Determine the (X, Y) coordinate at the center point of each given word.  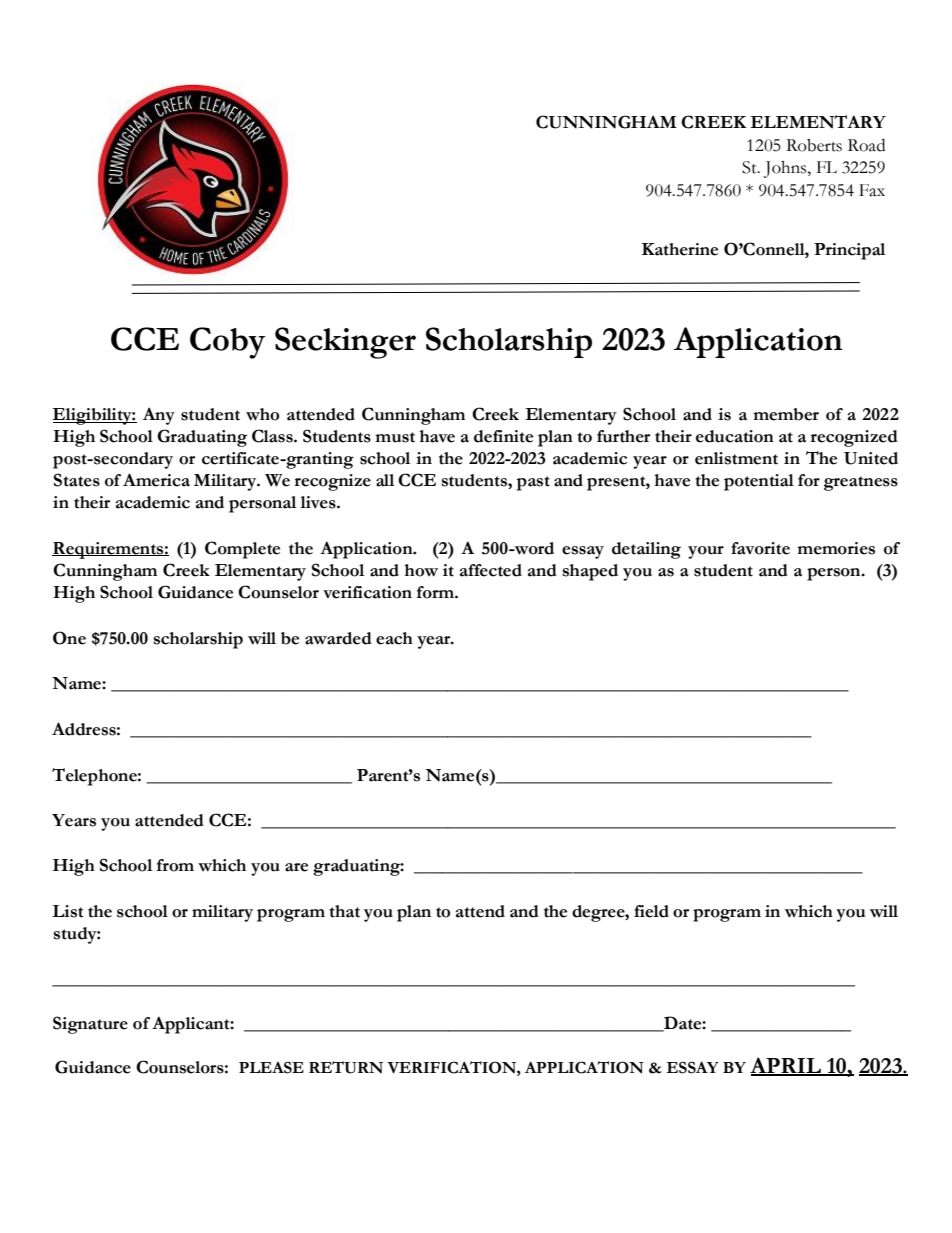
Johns (786, 169)
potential (759, 482)
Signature (90, 1025)
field (651, 911)
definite (503, 436)
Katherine (680, 249)
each (394, 638)
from (175, 865)
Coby (228, 343)
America (156, 480)
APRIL (786, 1066)
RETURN (346, 1067)
